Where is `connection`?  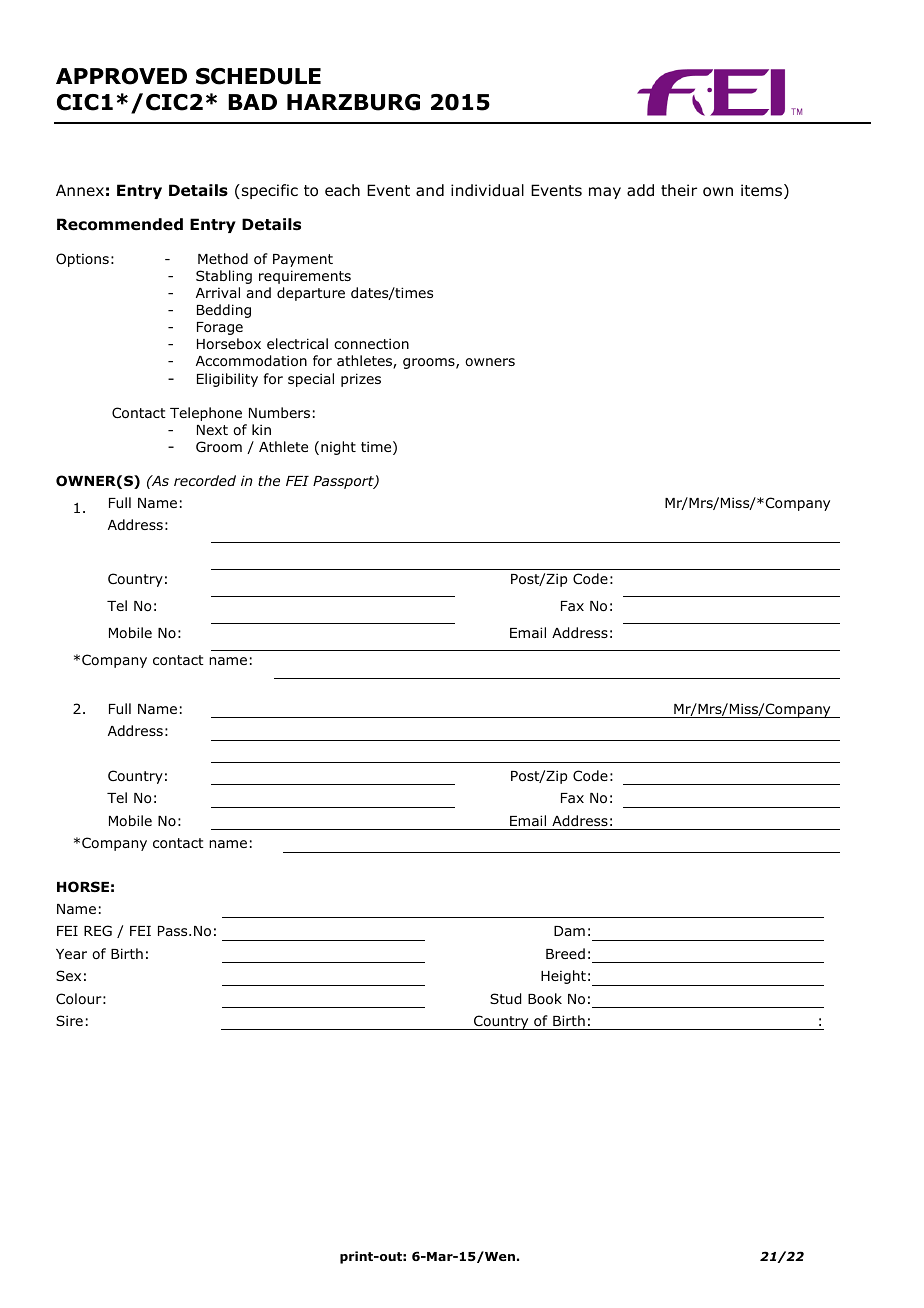 connection is located at coordinates (371, 344).
